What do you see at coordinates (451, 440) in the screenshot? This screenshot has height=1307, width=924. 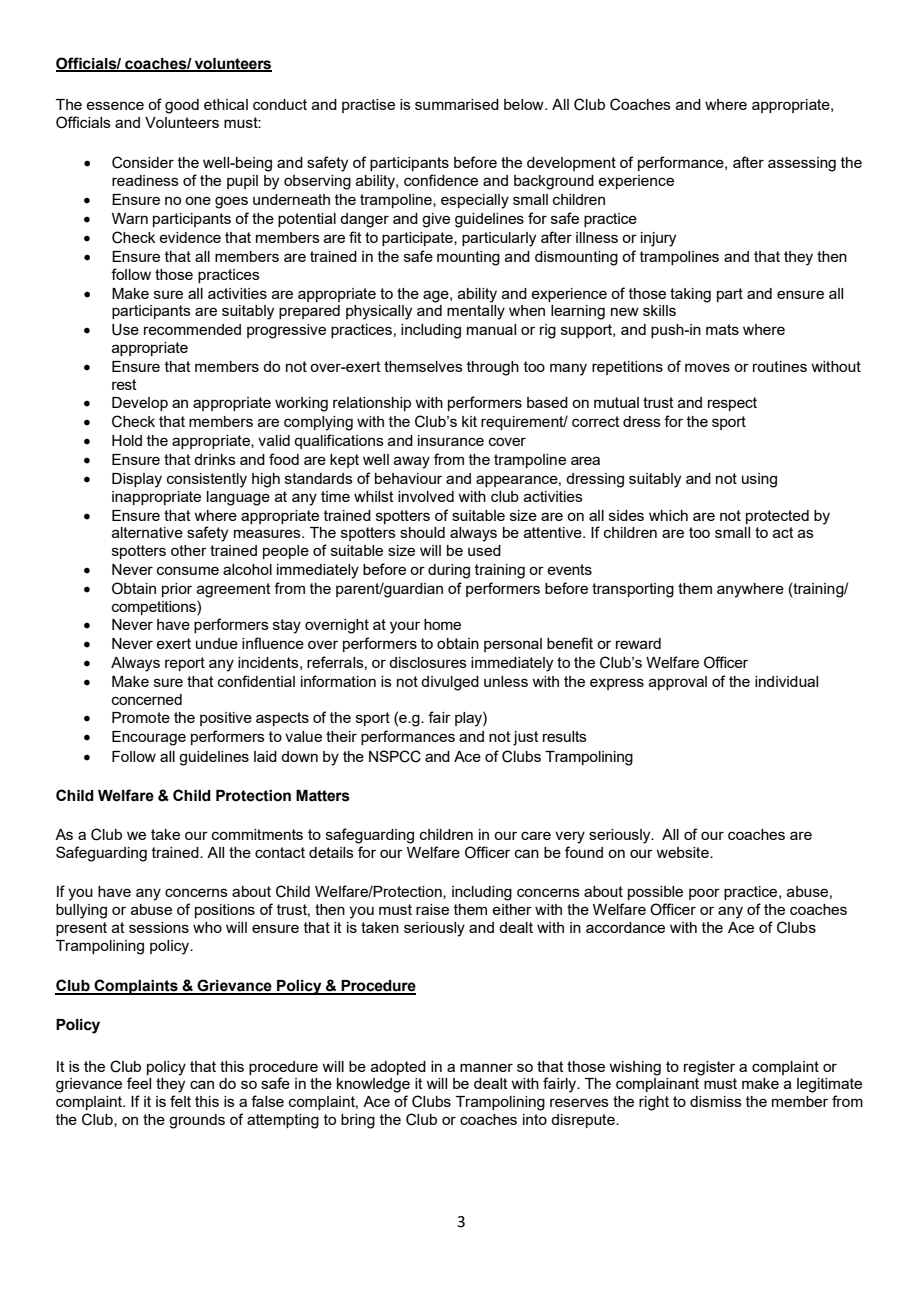 I see `insurance` at bounding box center [451, 440].
